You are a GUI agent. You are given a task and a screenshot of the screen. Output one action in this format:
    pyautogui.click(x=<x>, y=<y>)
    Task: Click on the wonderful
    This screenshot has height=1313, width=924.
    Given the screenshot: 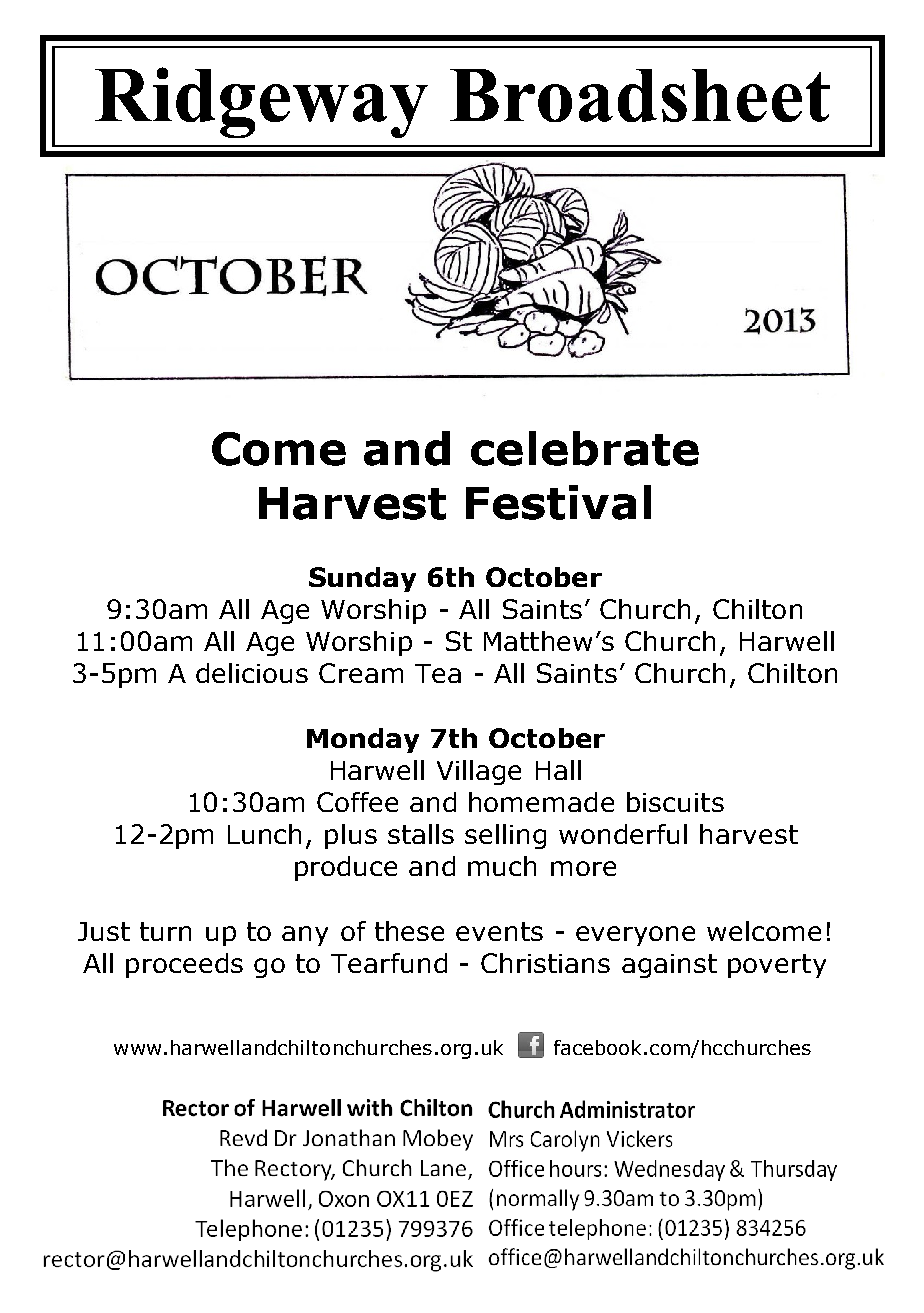 What is the action you would take?
    pyautogui.click(x=623, y=834)
